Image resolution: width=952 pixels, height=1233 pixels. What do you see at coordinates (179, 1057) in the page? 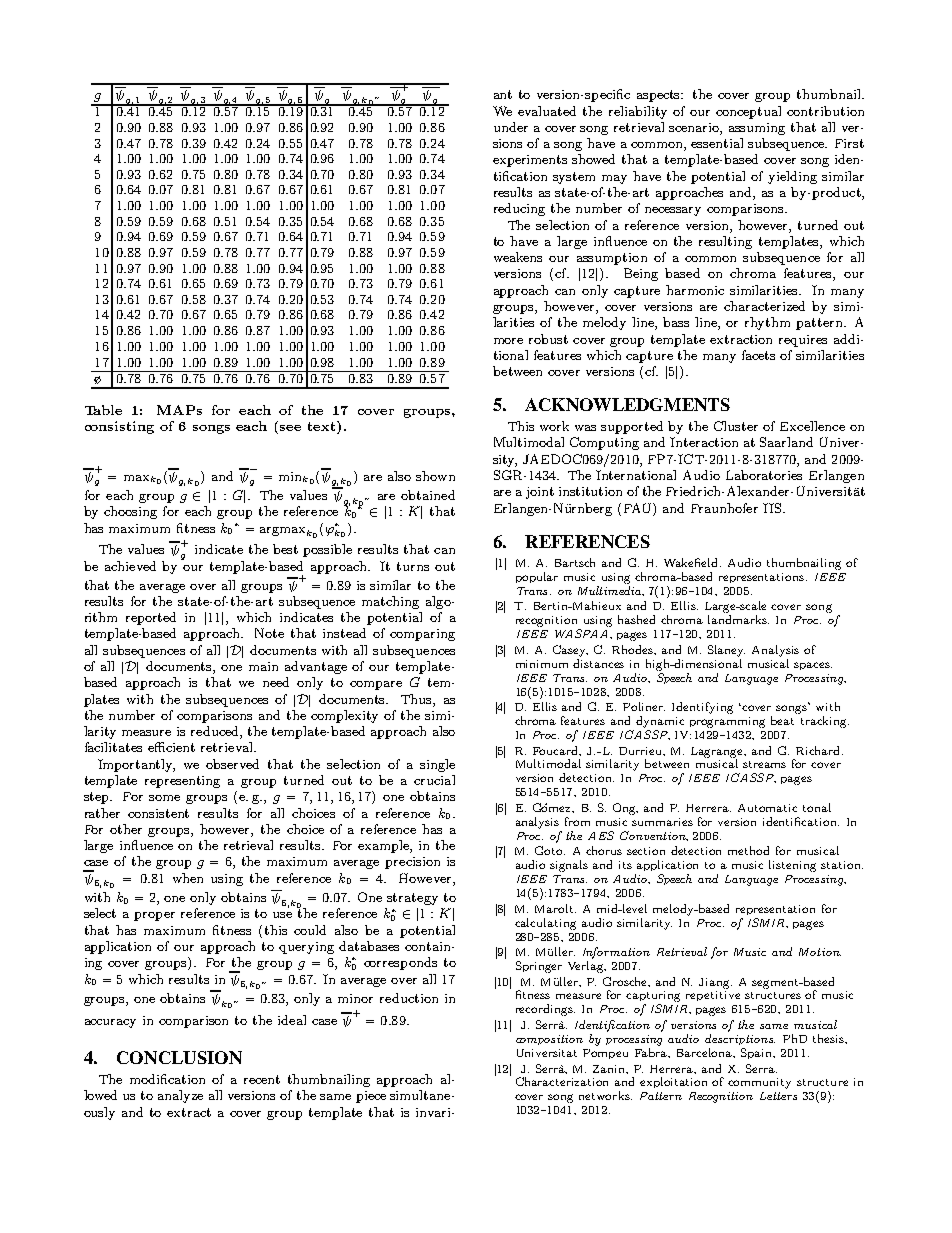
I see `CONCLUSION` at bounding box center [179, 1057].
